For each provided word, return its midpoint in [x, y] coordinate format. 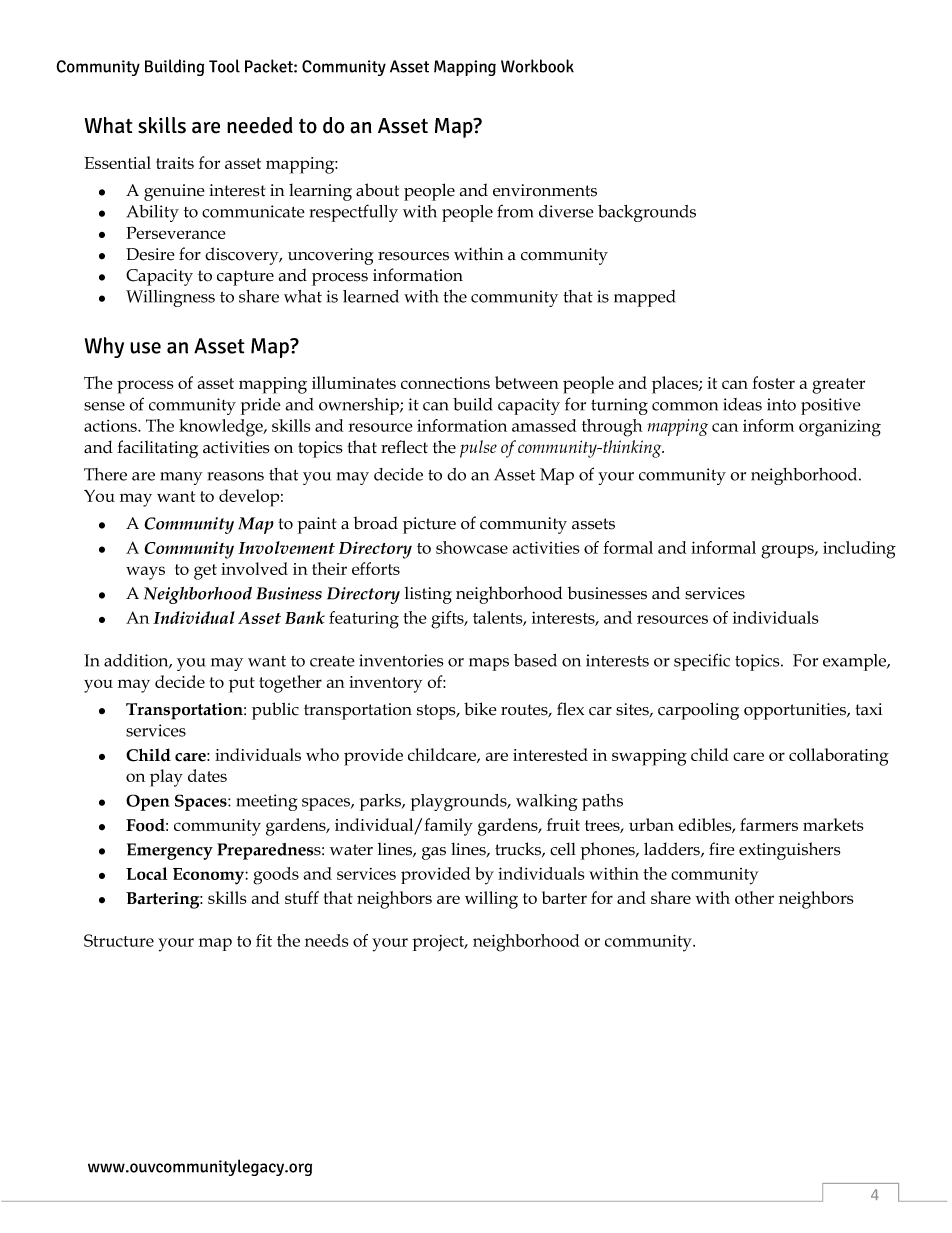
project [439, 943]
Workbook [537, 66]
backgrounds [647, 213]
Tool [224, 66]
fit [264, 940]
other [754, 897]
